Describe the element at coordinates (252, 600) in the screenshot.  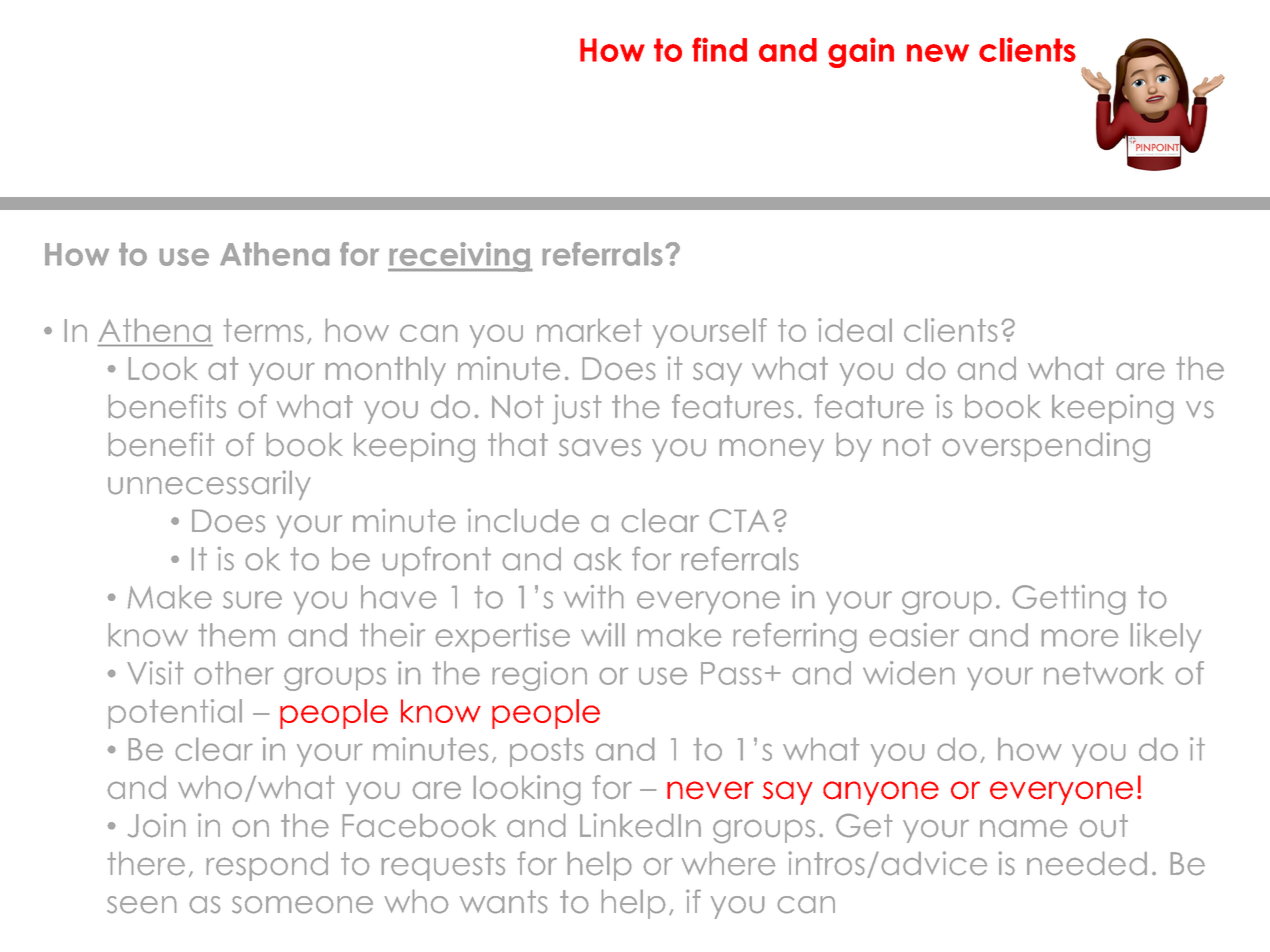
I see `sure` at that location.
